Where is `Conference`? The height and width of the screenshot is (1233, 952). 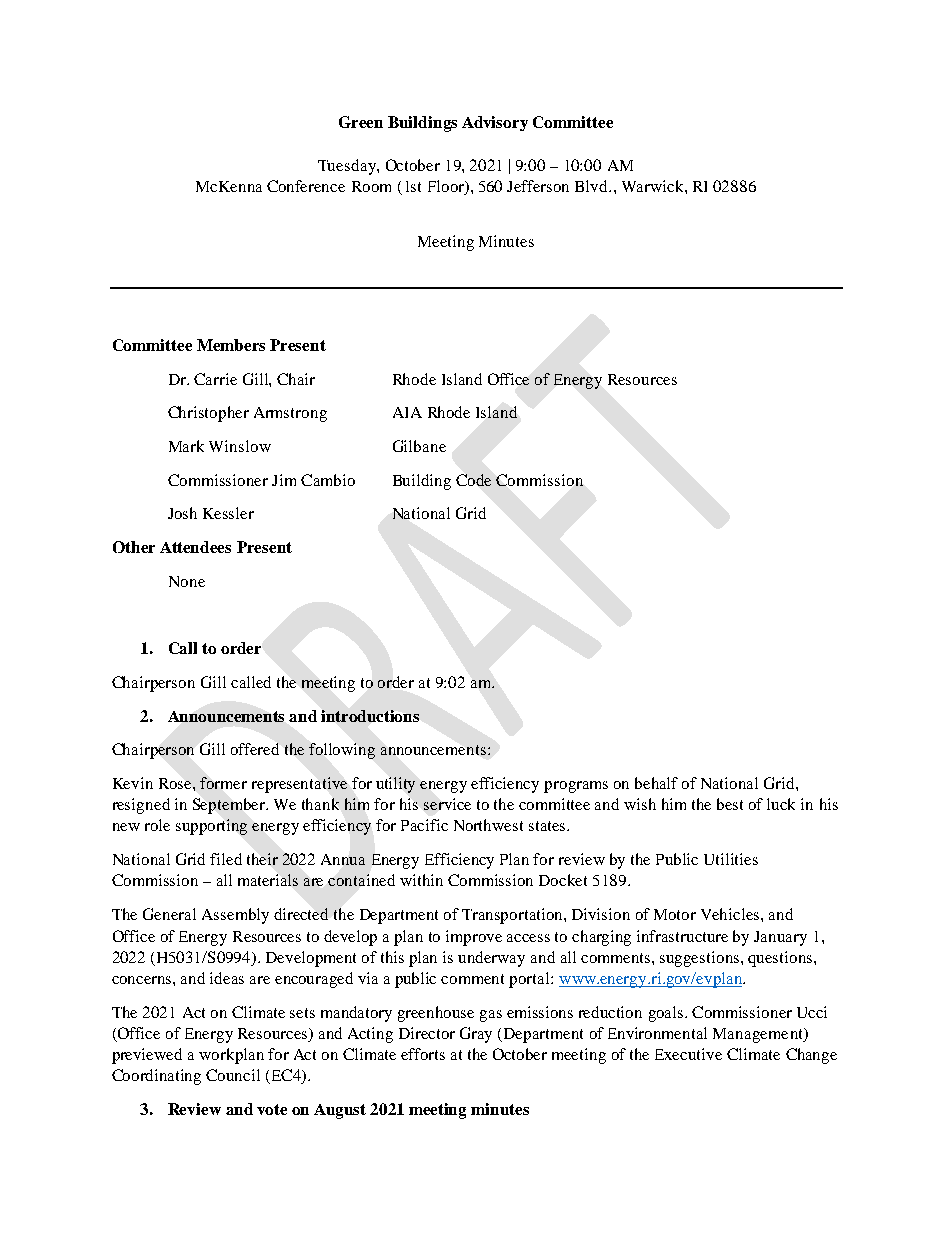 Conference is located at coordinates (306, 186).
